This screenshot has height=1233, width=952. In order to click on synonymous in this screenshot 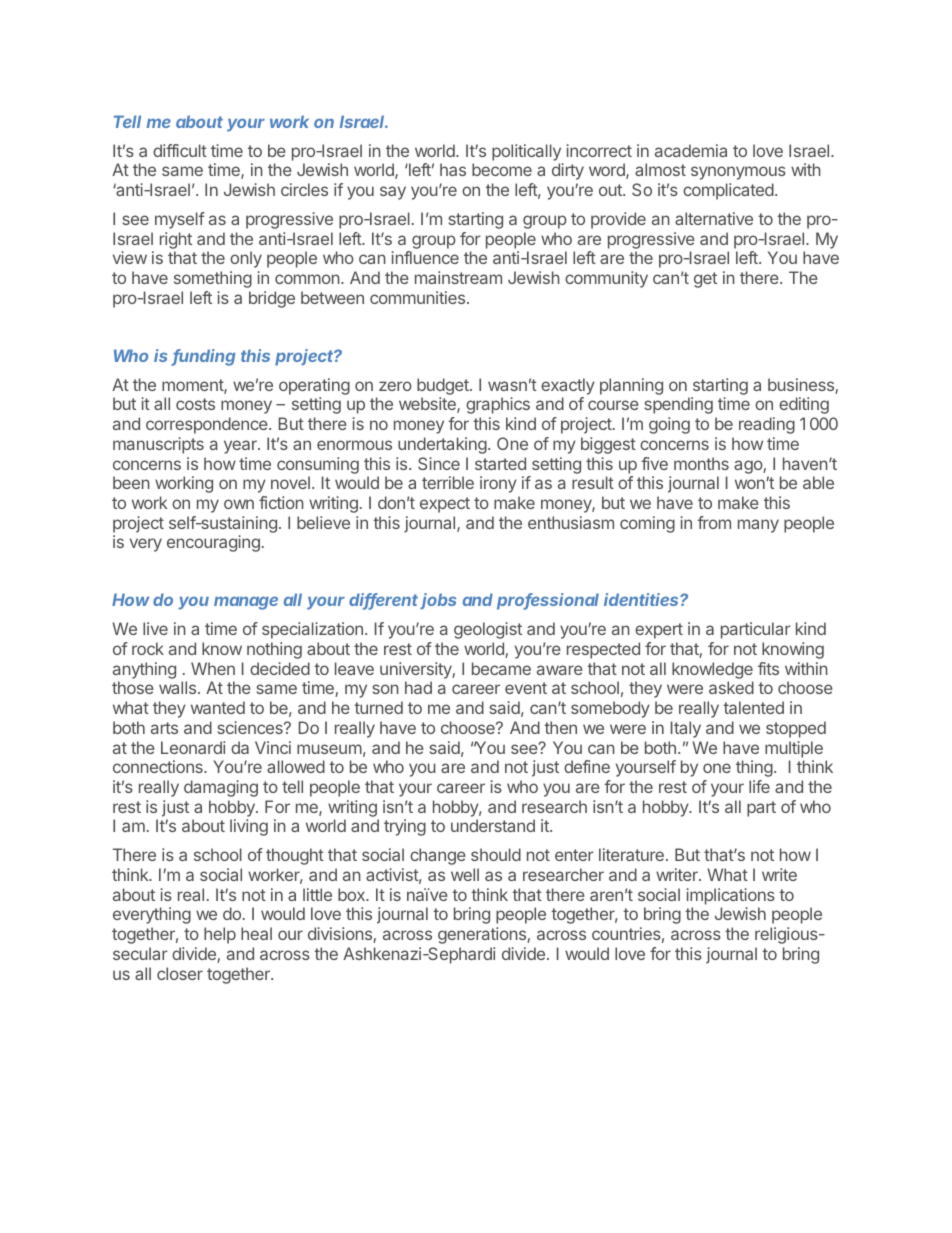, I will do `click(738, 173)`.
